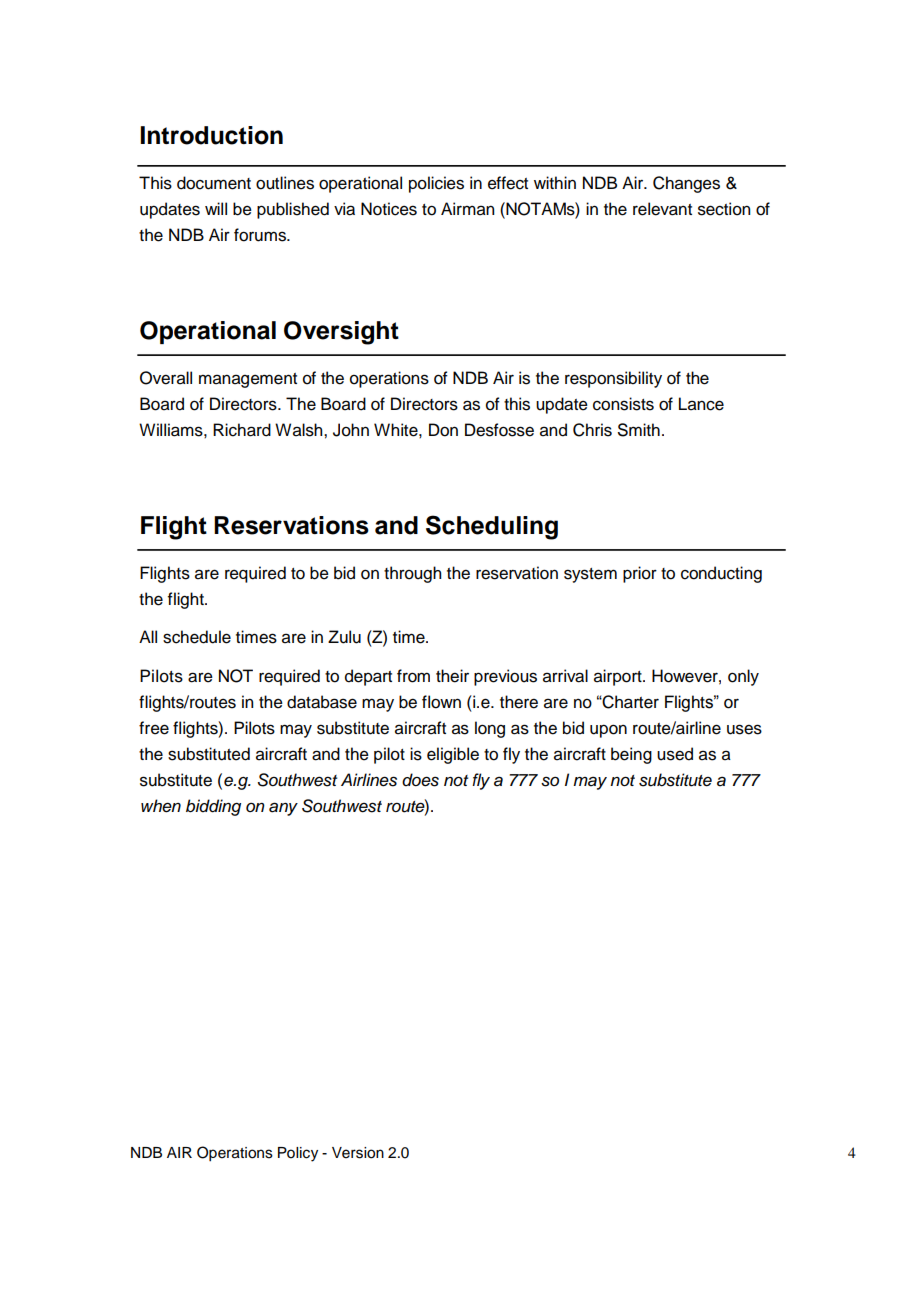  What do you see at coordinates (197, 637) in the image?
I see `schedule` at bounding box center [197, 637].
